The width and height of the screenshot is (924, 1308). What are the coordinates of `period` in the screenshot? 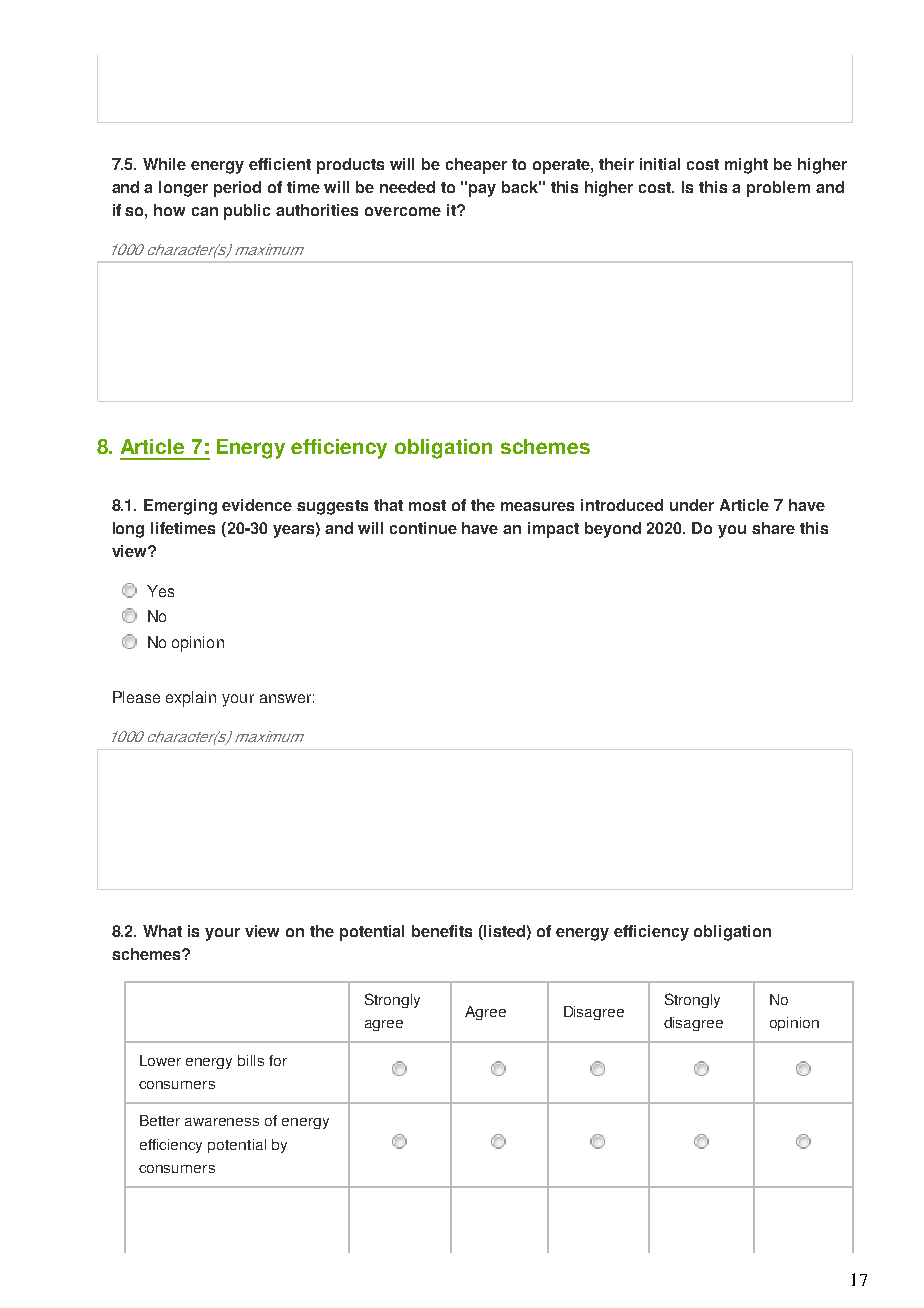 It's located at (237, 189).
